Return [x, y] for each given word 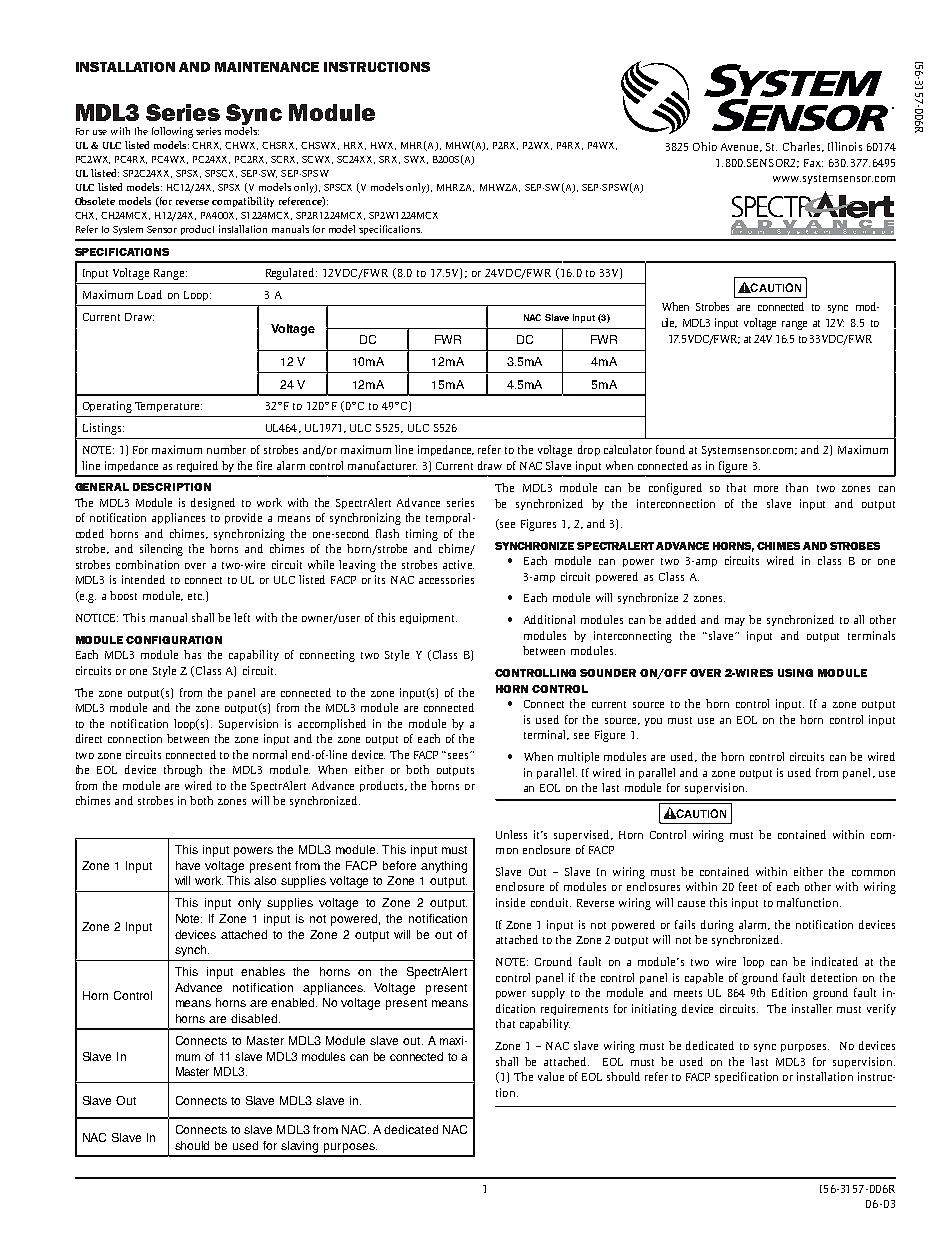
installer [812, 1008]
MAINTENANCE [267, 67]
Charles [803, 147]
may [735, 622]
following [172, 132]
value [551, 1076]
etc [196, 596]
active [458, 564]
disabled [255, 1018]
